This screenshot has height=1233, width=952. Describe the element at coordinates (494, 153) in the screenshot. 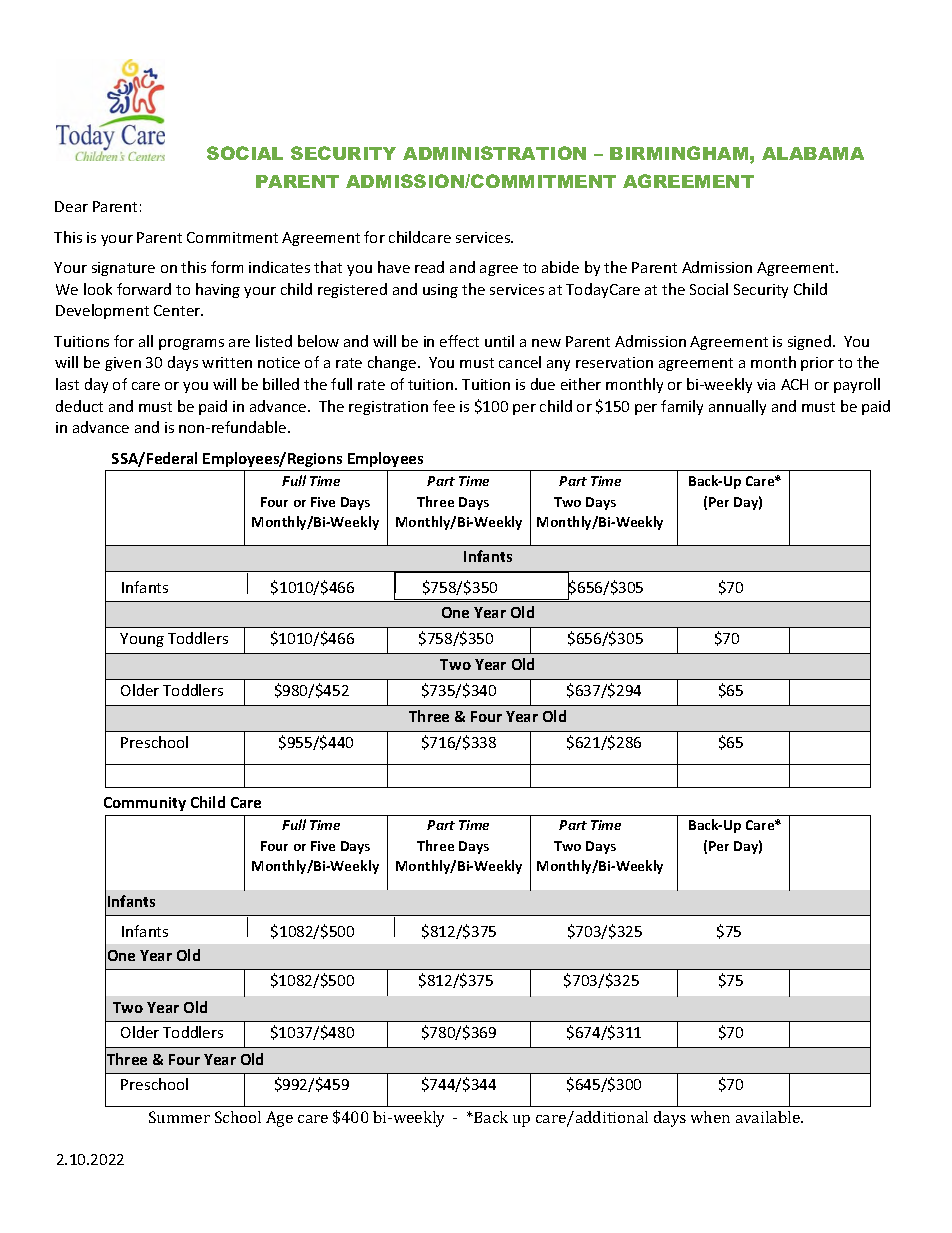

I see `ADMINISTRATION` at that location.
